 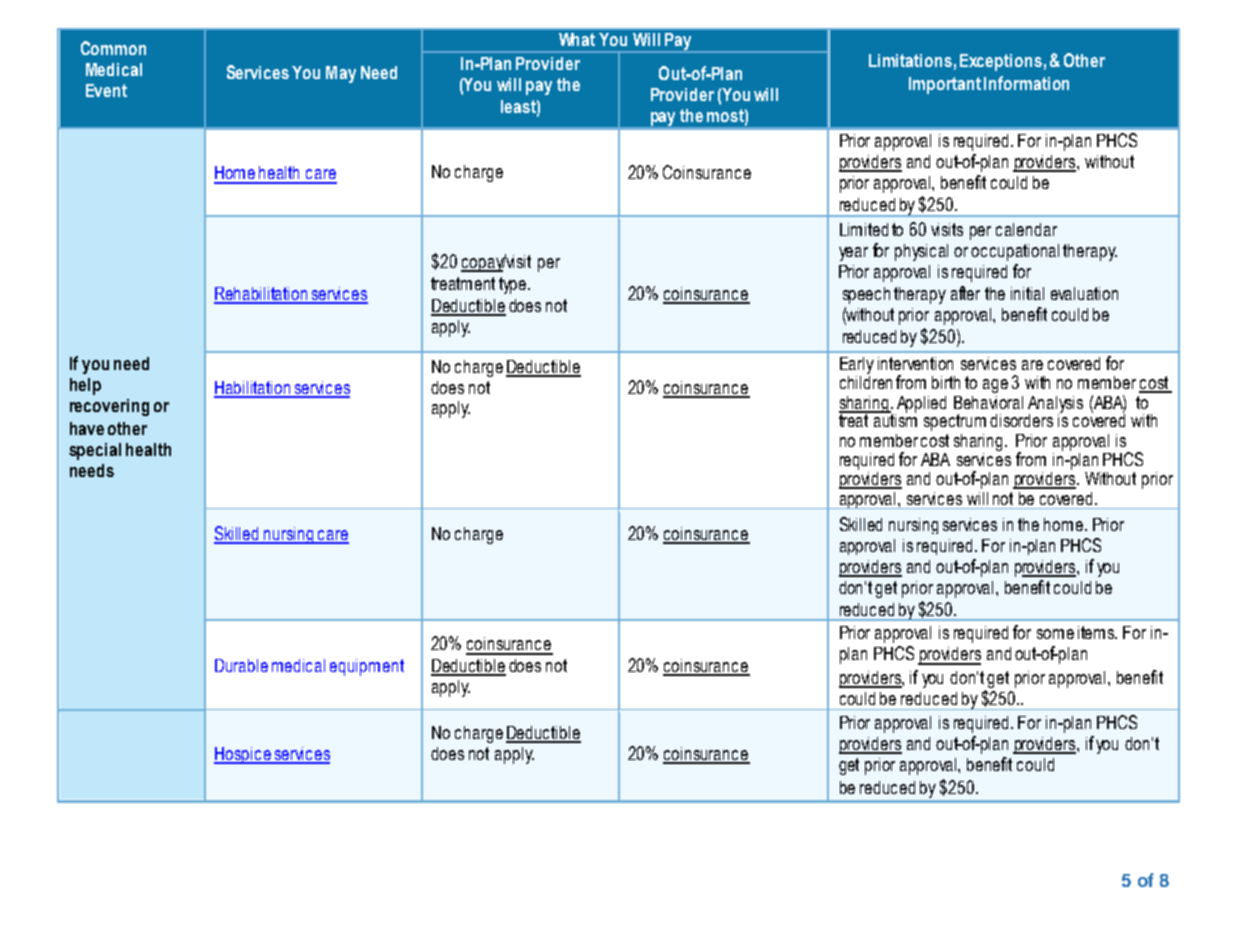 I want to click on type, so click(x=514, y=285).
